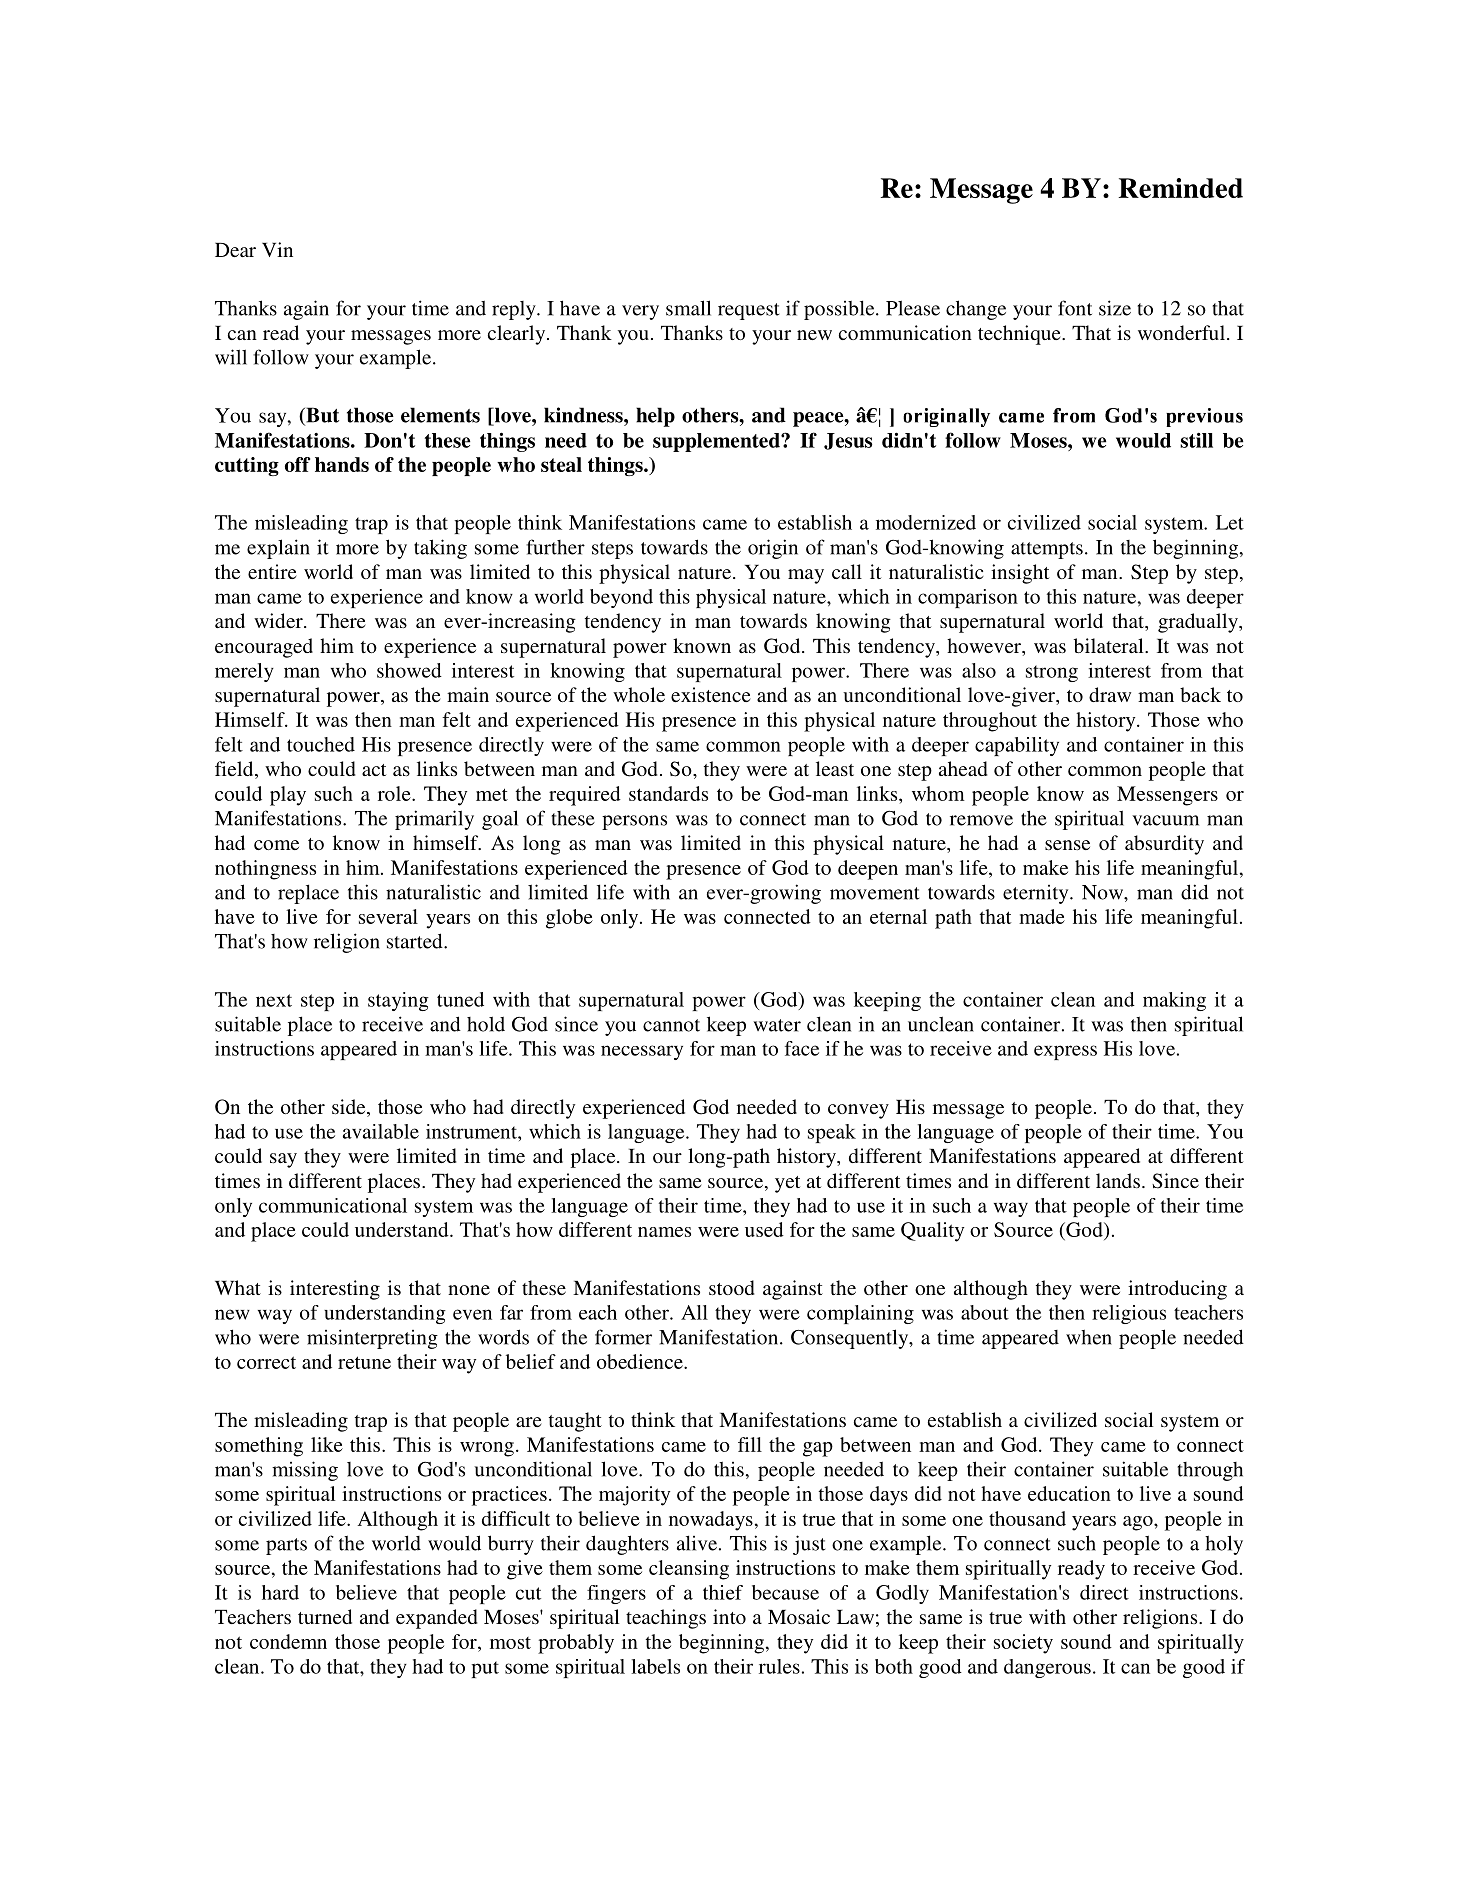  Describe the element at coordinates (748, 311) in the screenshot. I see `request` at that location.
